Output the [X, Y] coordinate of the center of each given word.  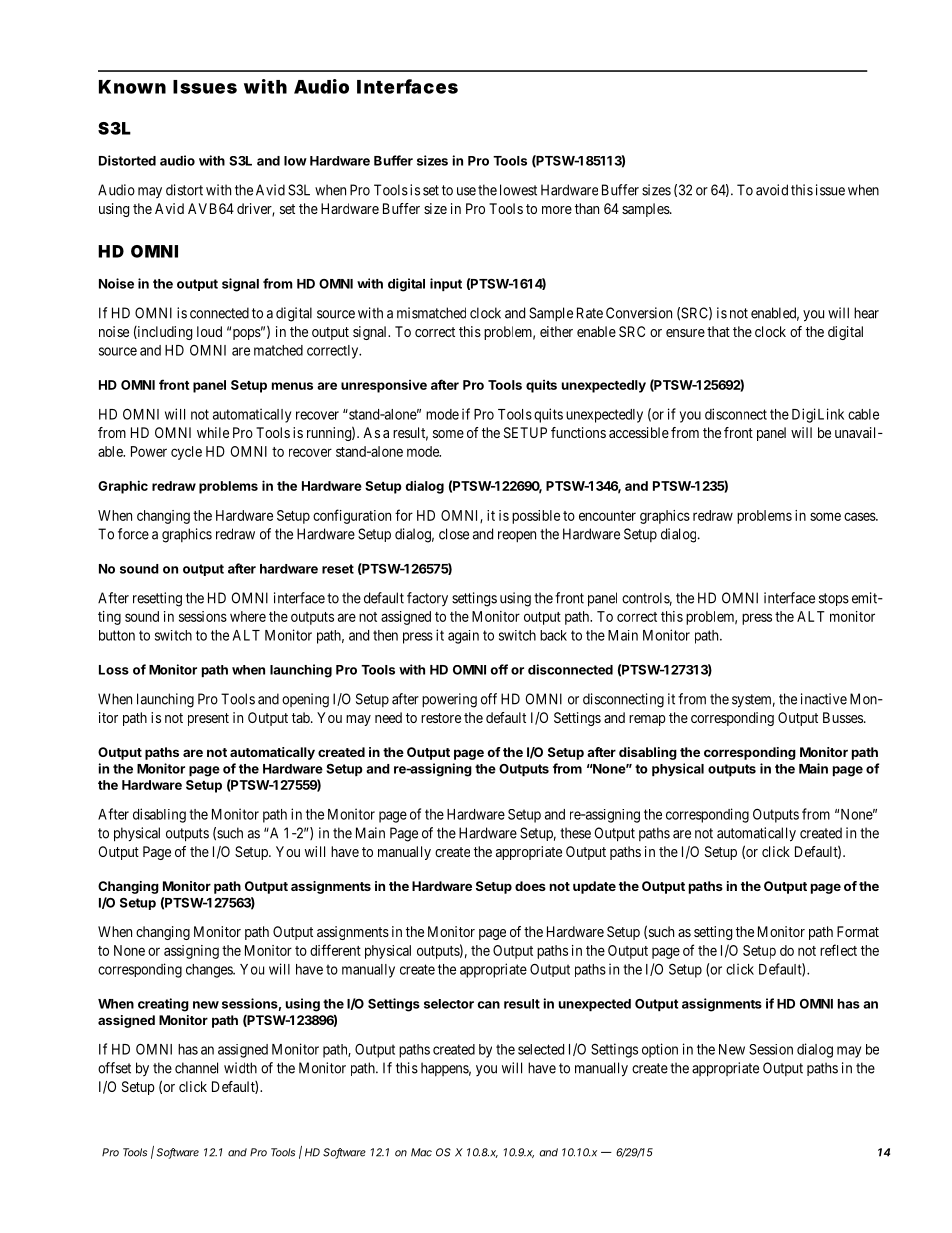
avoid [772, 190]
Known [132, 87]
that [718, 331]
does [530, 886]
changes [210, 971]
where [248, 616]
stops [834, 599]
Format [858, 931]
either [556, 331]
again [463, 637]
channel [196, 1068]
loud [209, 331]
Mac [421, 1152]
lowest [518, 190]
